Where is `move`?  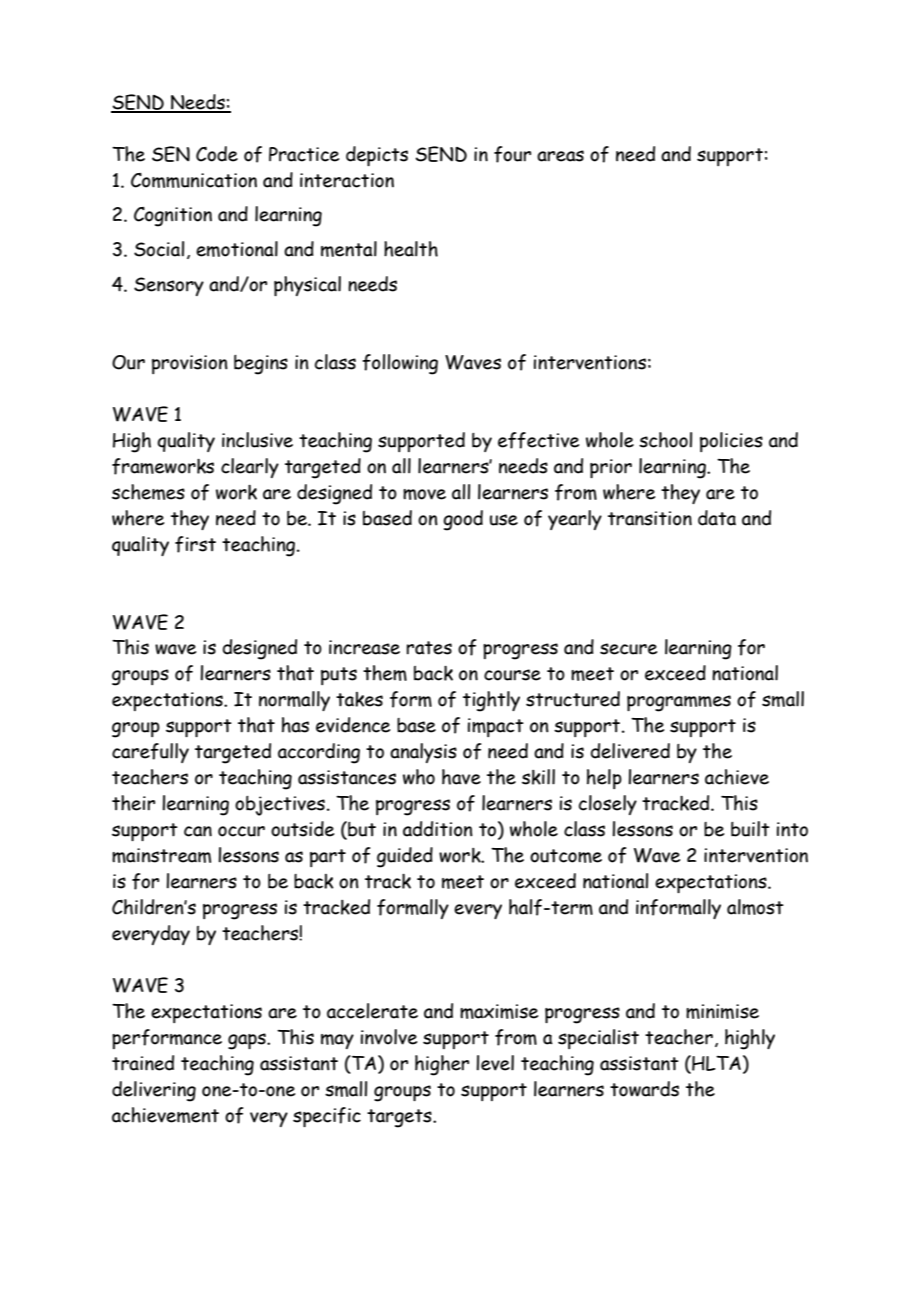
move is located at coordinates (424, 494).
